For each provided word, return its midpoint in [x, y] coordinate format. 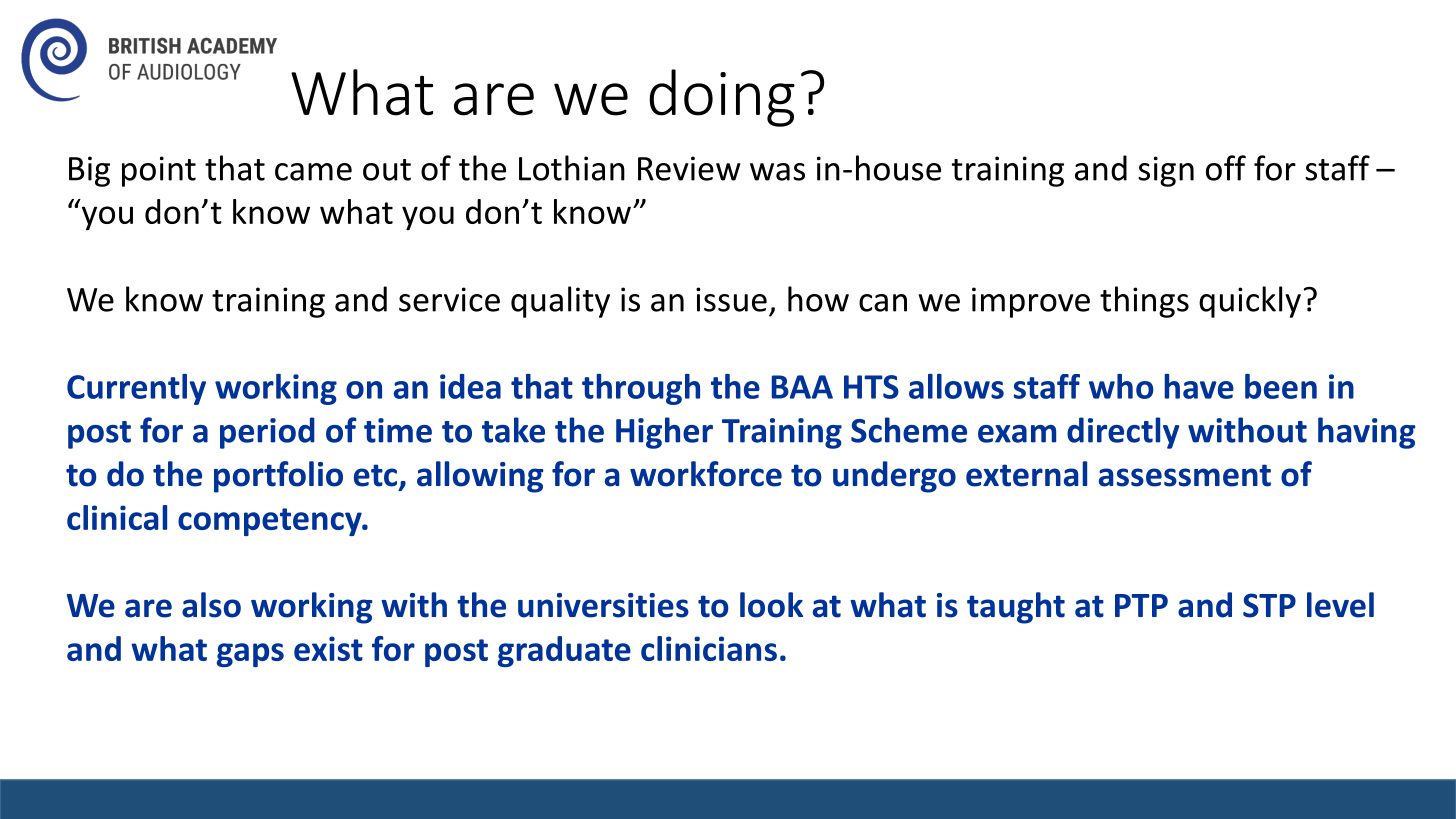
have [1199, 386]
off [1226, 168]
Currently [136, 389]
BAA [802, 387]
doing [722, 98]
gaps [250, 655]
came [313, 172]
